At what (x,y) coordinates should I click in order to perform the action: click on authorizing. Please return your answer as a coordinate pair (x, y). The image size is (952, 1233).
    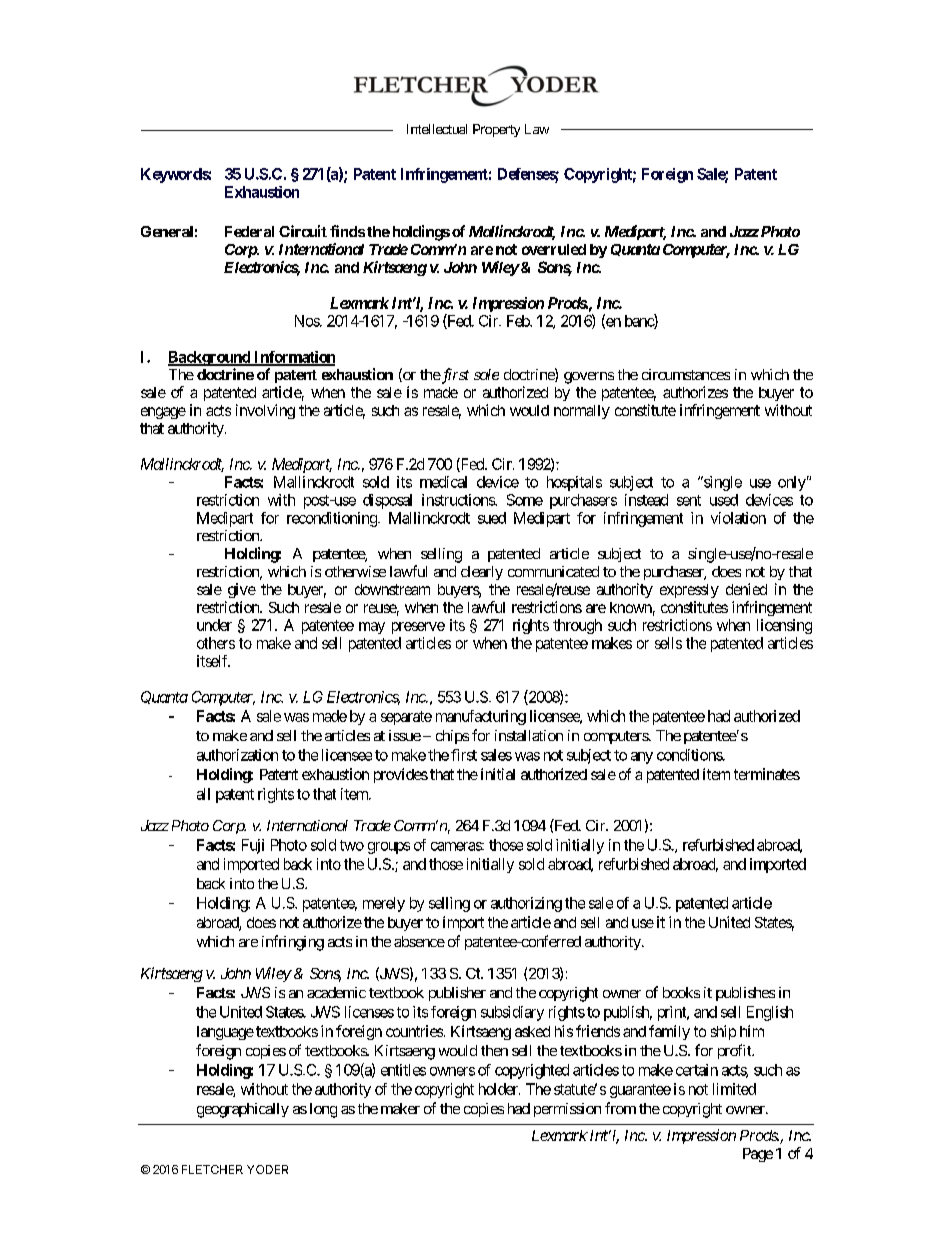
    Looking at the image, I should click on (526, 904).
